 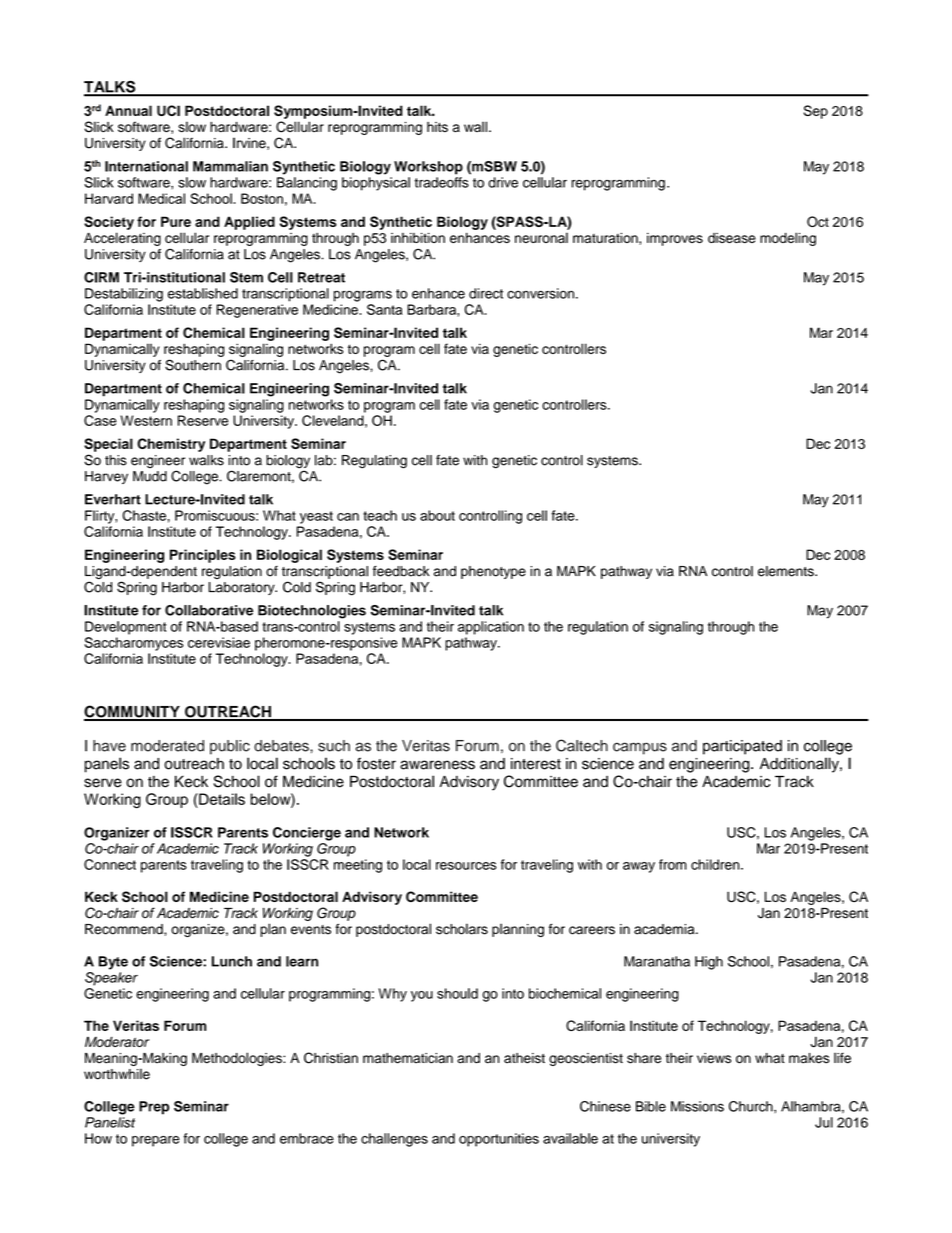 I want to click on wall, so click(x=475, y=126).
